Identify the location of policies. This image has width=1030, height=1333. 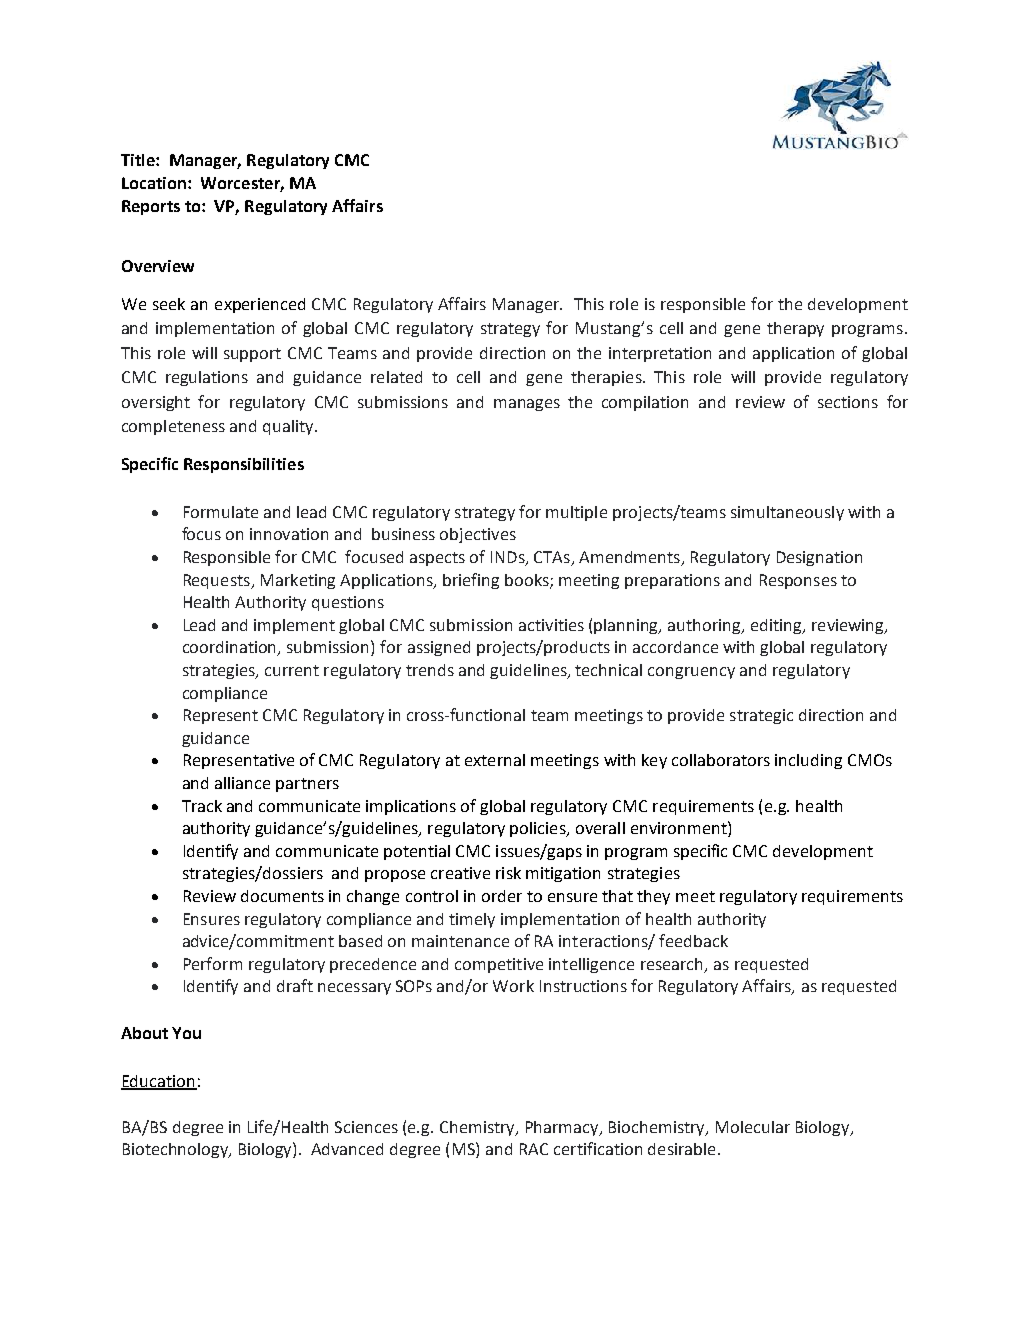
(539, 829).
